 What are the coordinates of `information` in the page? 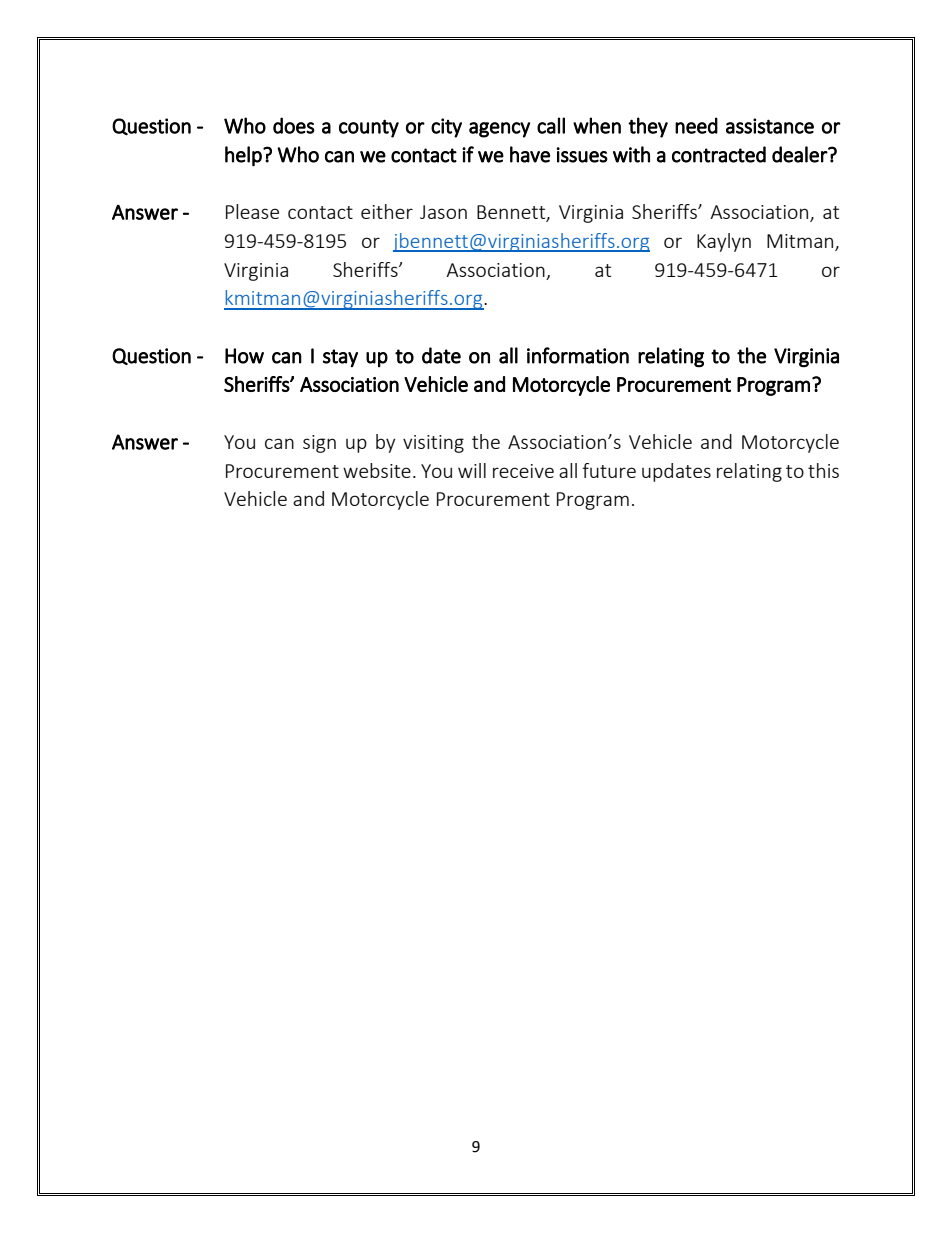 It's located at (578, 355).
